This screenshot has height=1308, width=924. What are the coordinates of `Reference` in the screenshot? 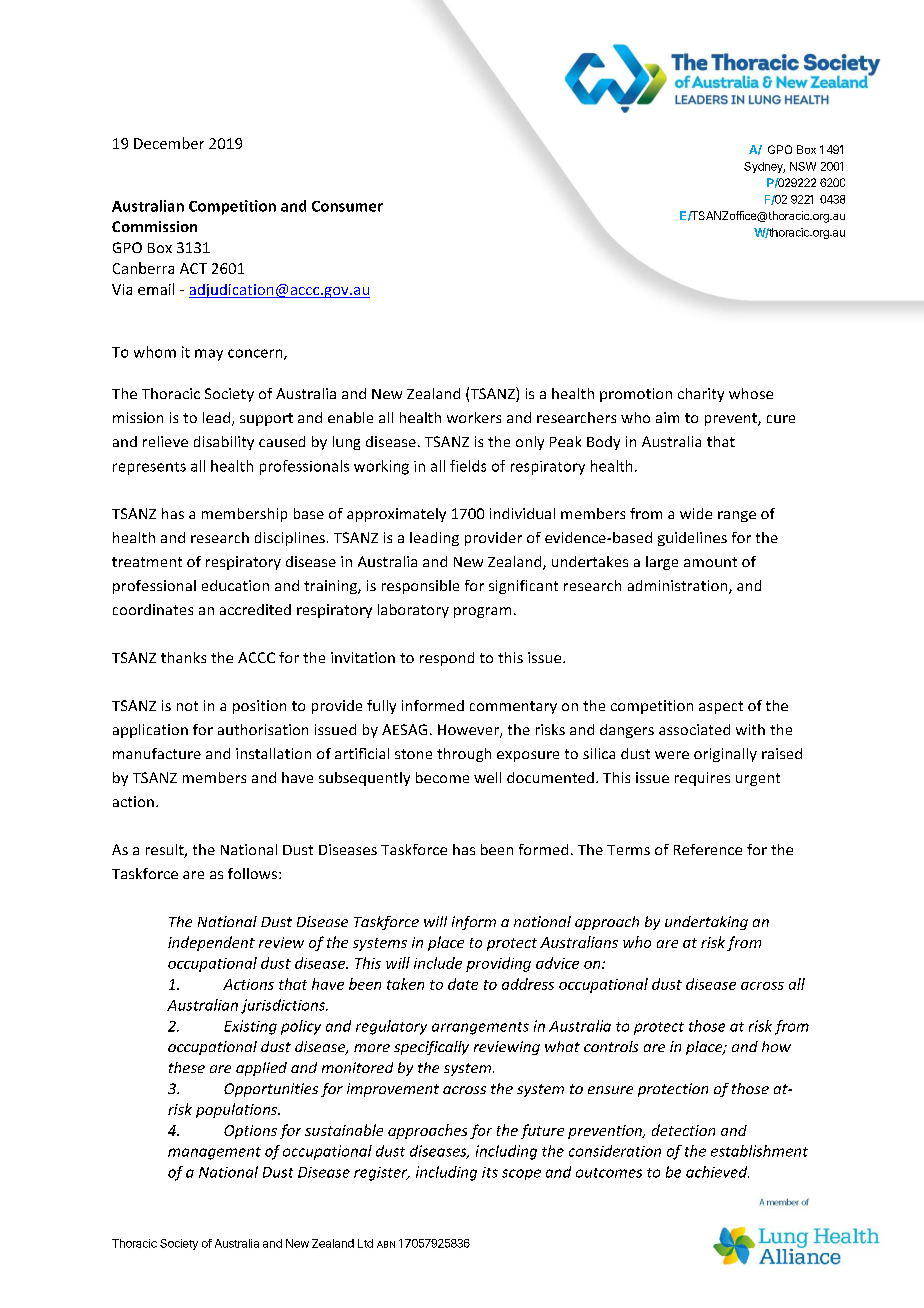 It's located at (708, 849).
